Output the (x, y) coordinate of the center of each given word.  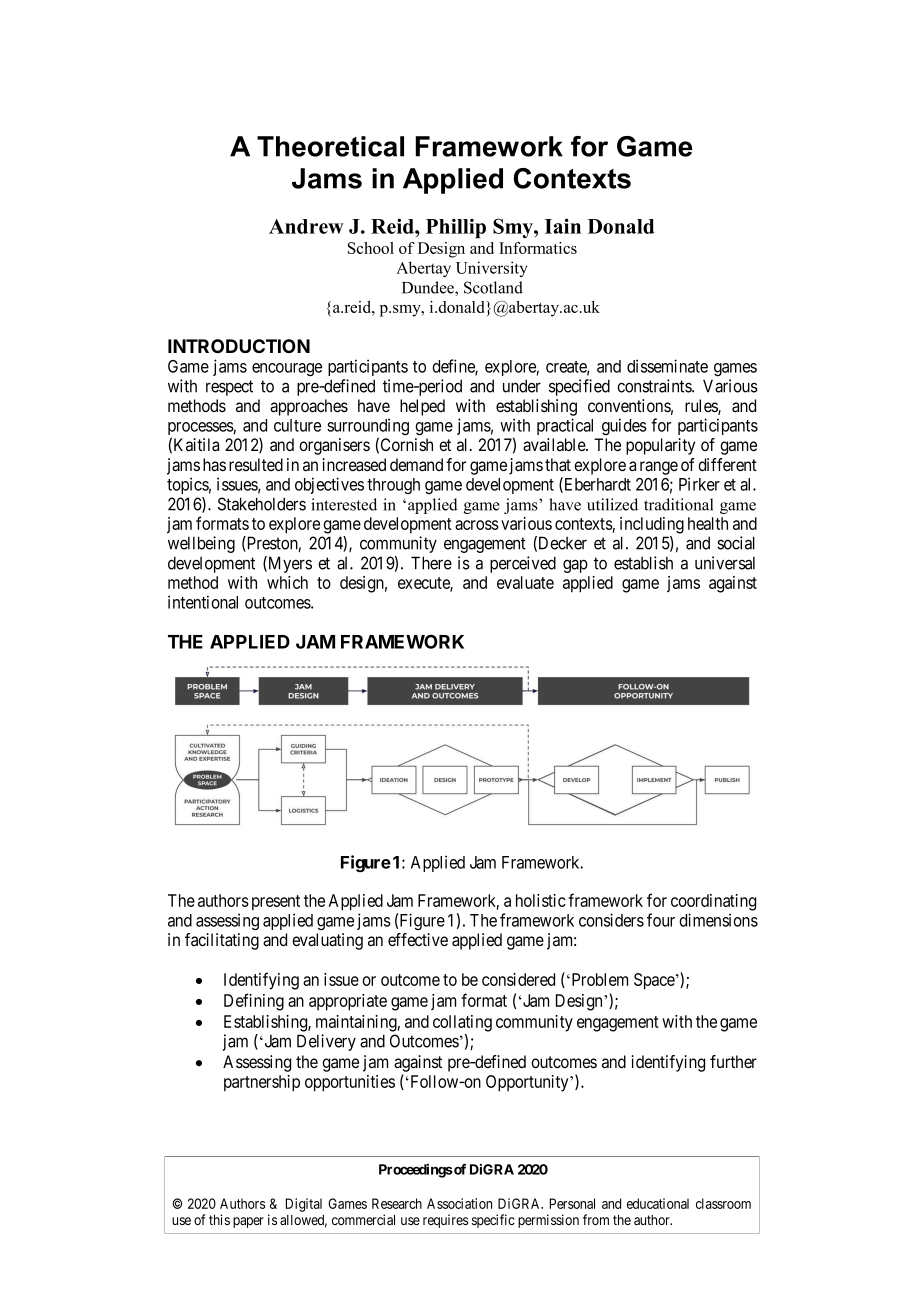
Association (459, 1203)
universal (725, 563)
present (276, 903)
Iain (563, 226)
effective (418, 939)
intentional (203, 602)
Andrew (306, 226)
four (661, 920)
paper (248, 1222)
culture (297, 425)
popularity (660, 446)
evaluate (525, 582)
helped (422, 407)
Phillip (456, 228)
